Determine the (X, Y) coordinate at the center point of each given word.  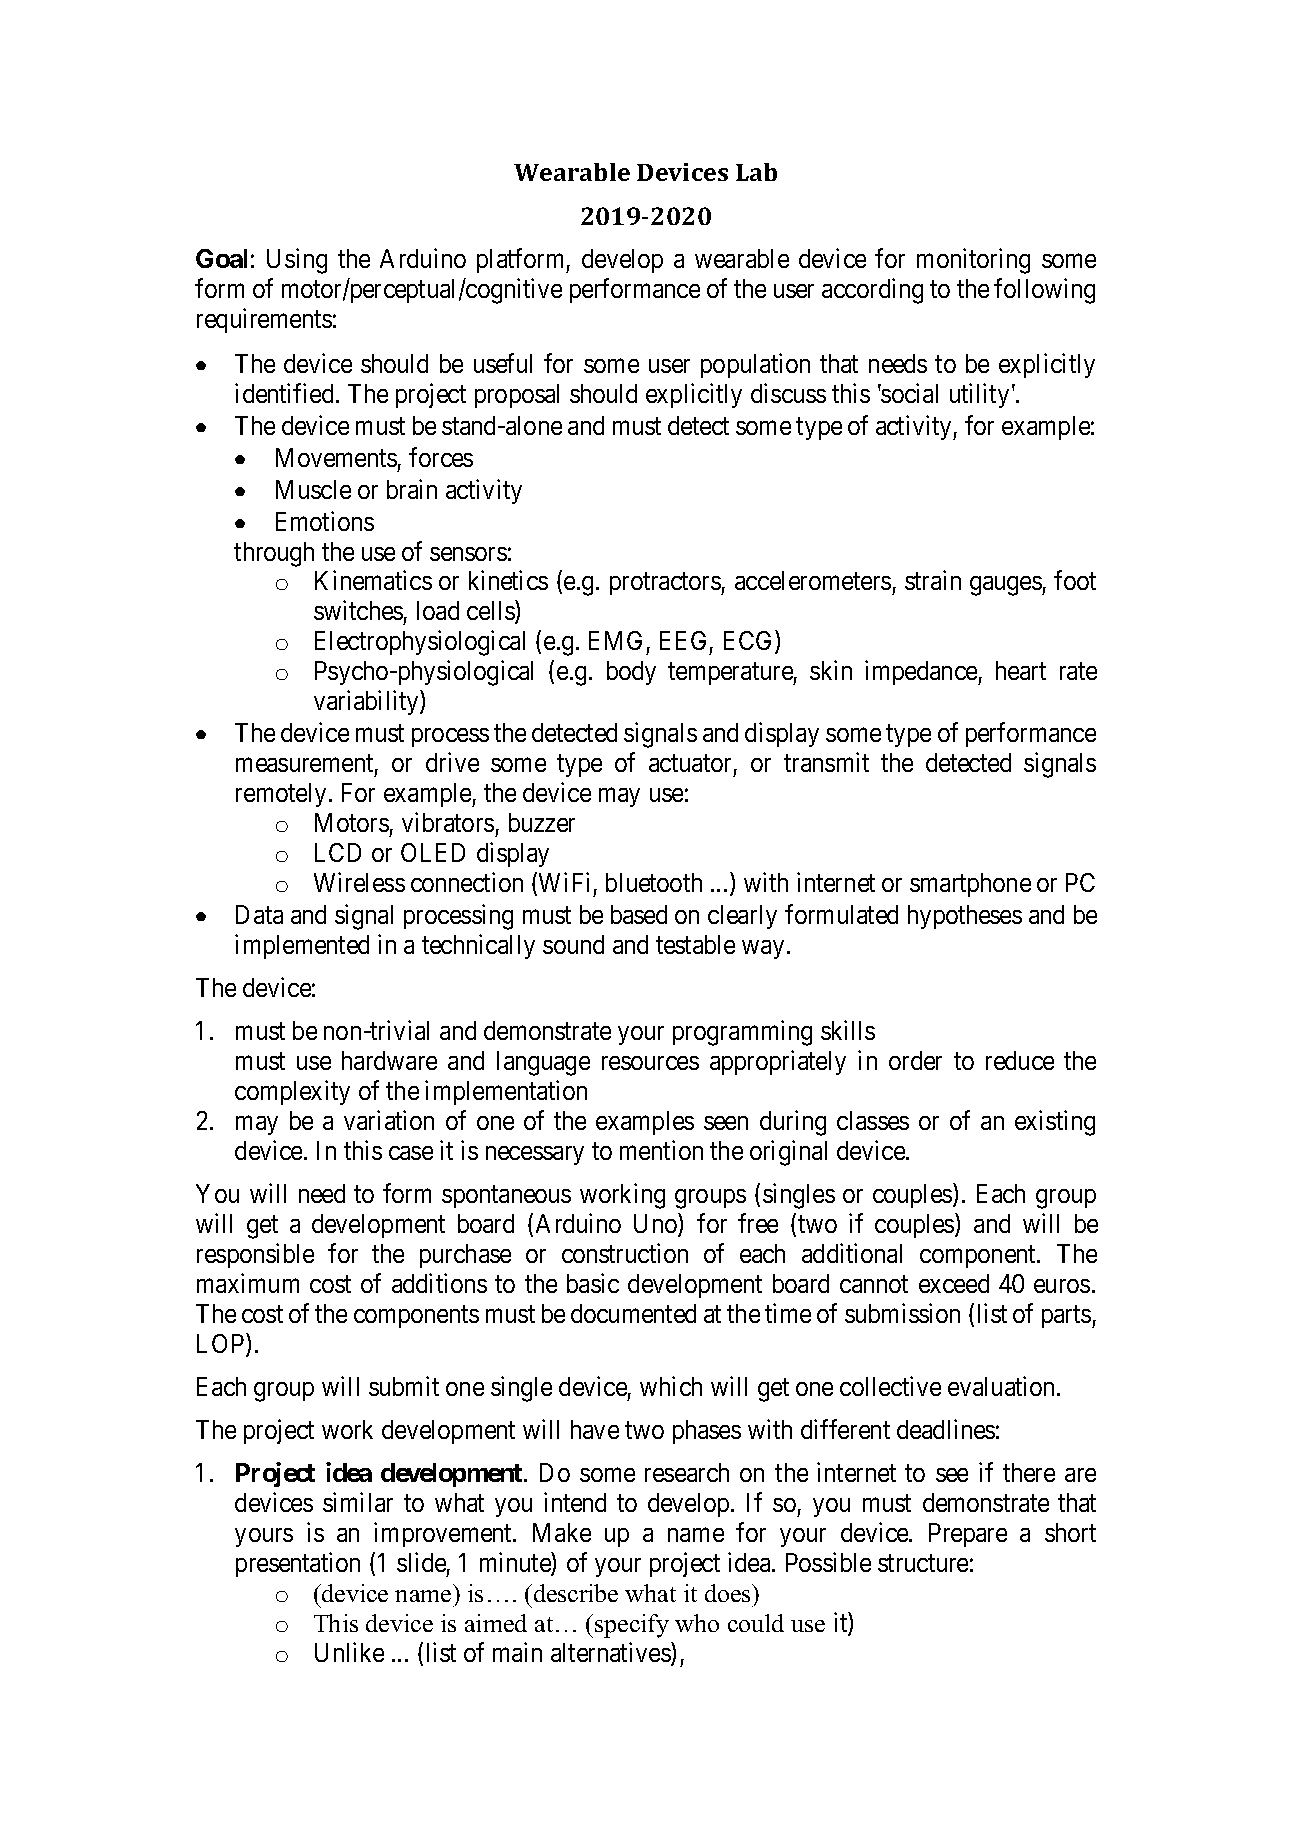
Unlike (349, 1652)
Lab (756, 172)
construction (625, 1253)
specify (632, 1626)
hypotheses (965, 917)
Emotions (325, 521)
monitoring (973, 261)
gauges (1006, 586)
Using (297, 261)
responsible (255, 1255)
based (639, 914)
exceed (954, 1283)
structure (923, 1563)
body (631, 673)
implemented (302, 946)
